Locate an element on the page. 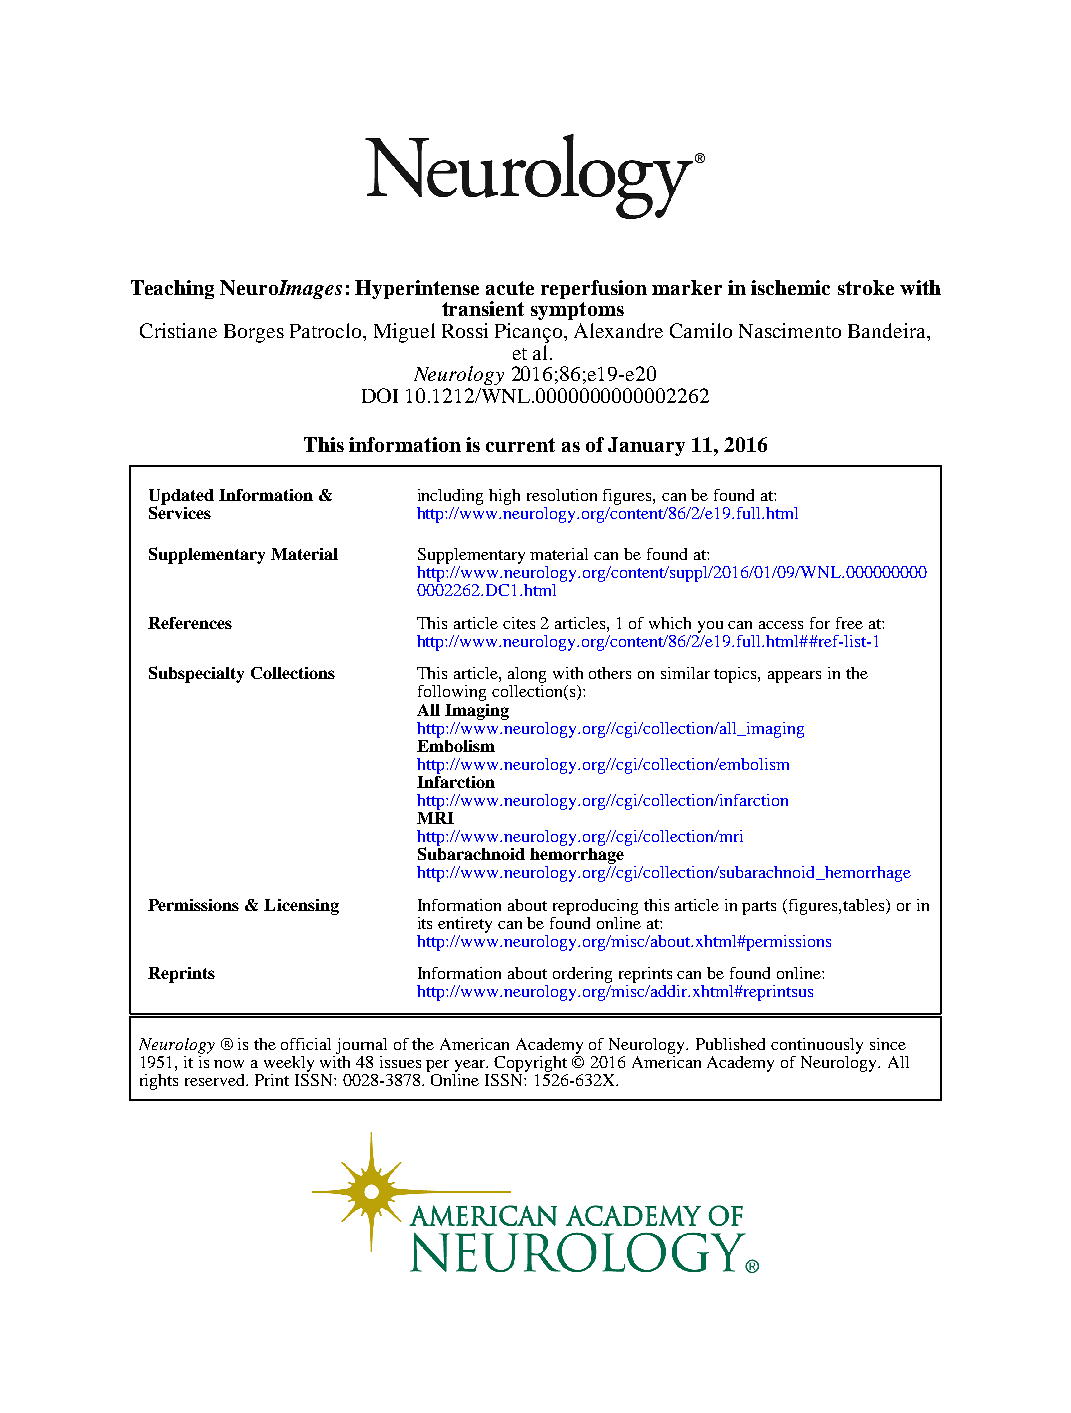 The image size is (1071, 1413). ischemic is located at coordinates (790, 287).
